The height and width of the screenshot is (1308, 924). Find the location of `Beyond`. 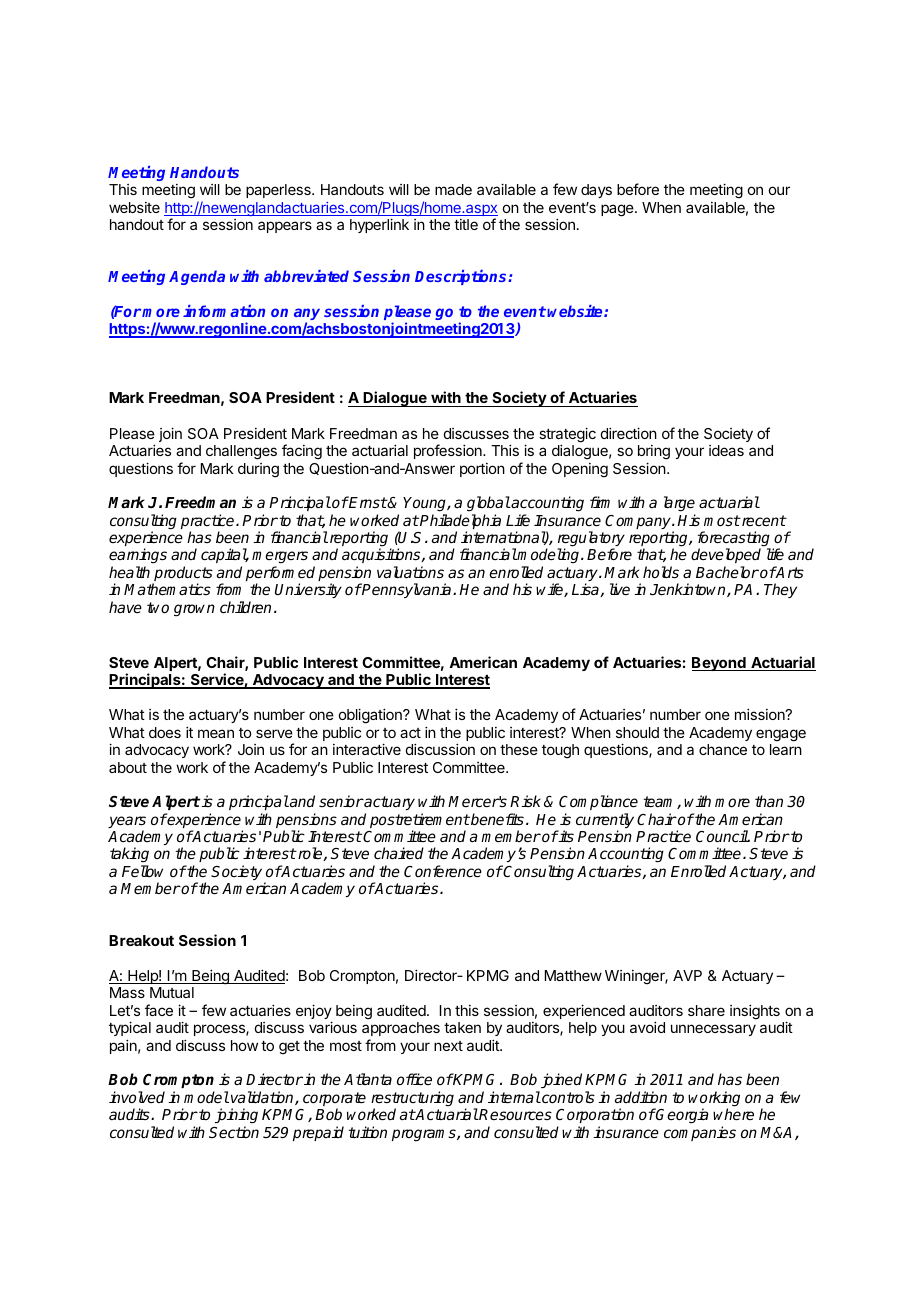

Beyond is located at coordinates (720, 664).
